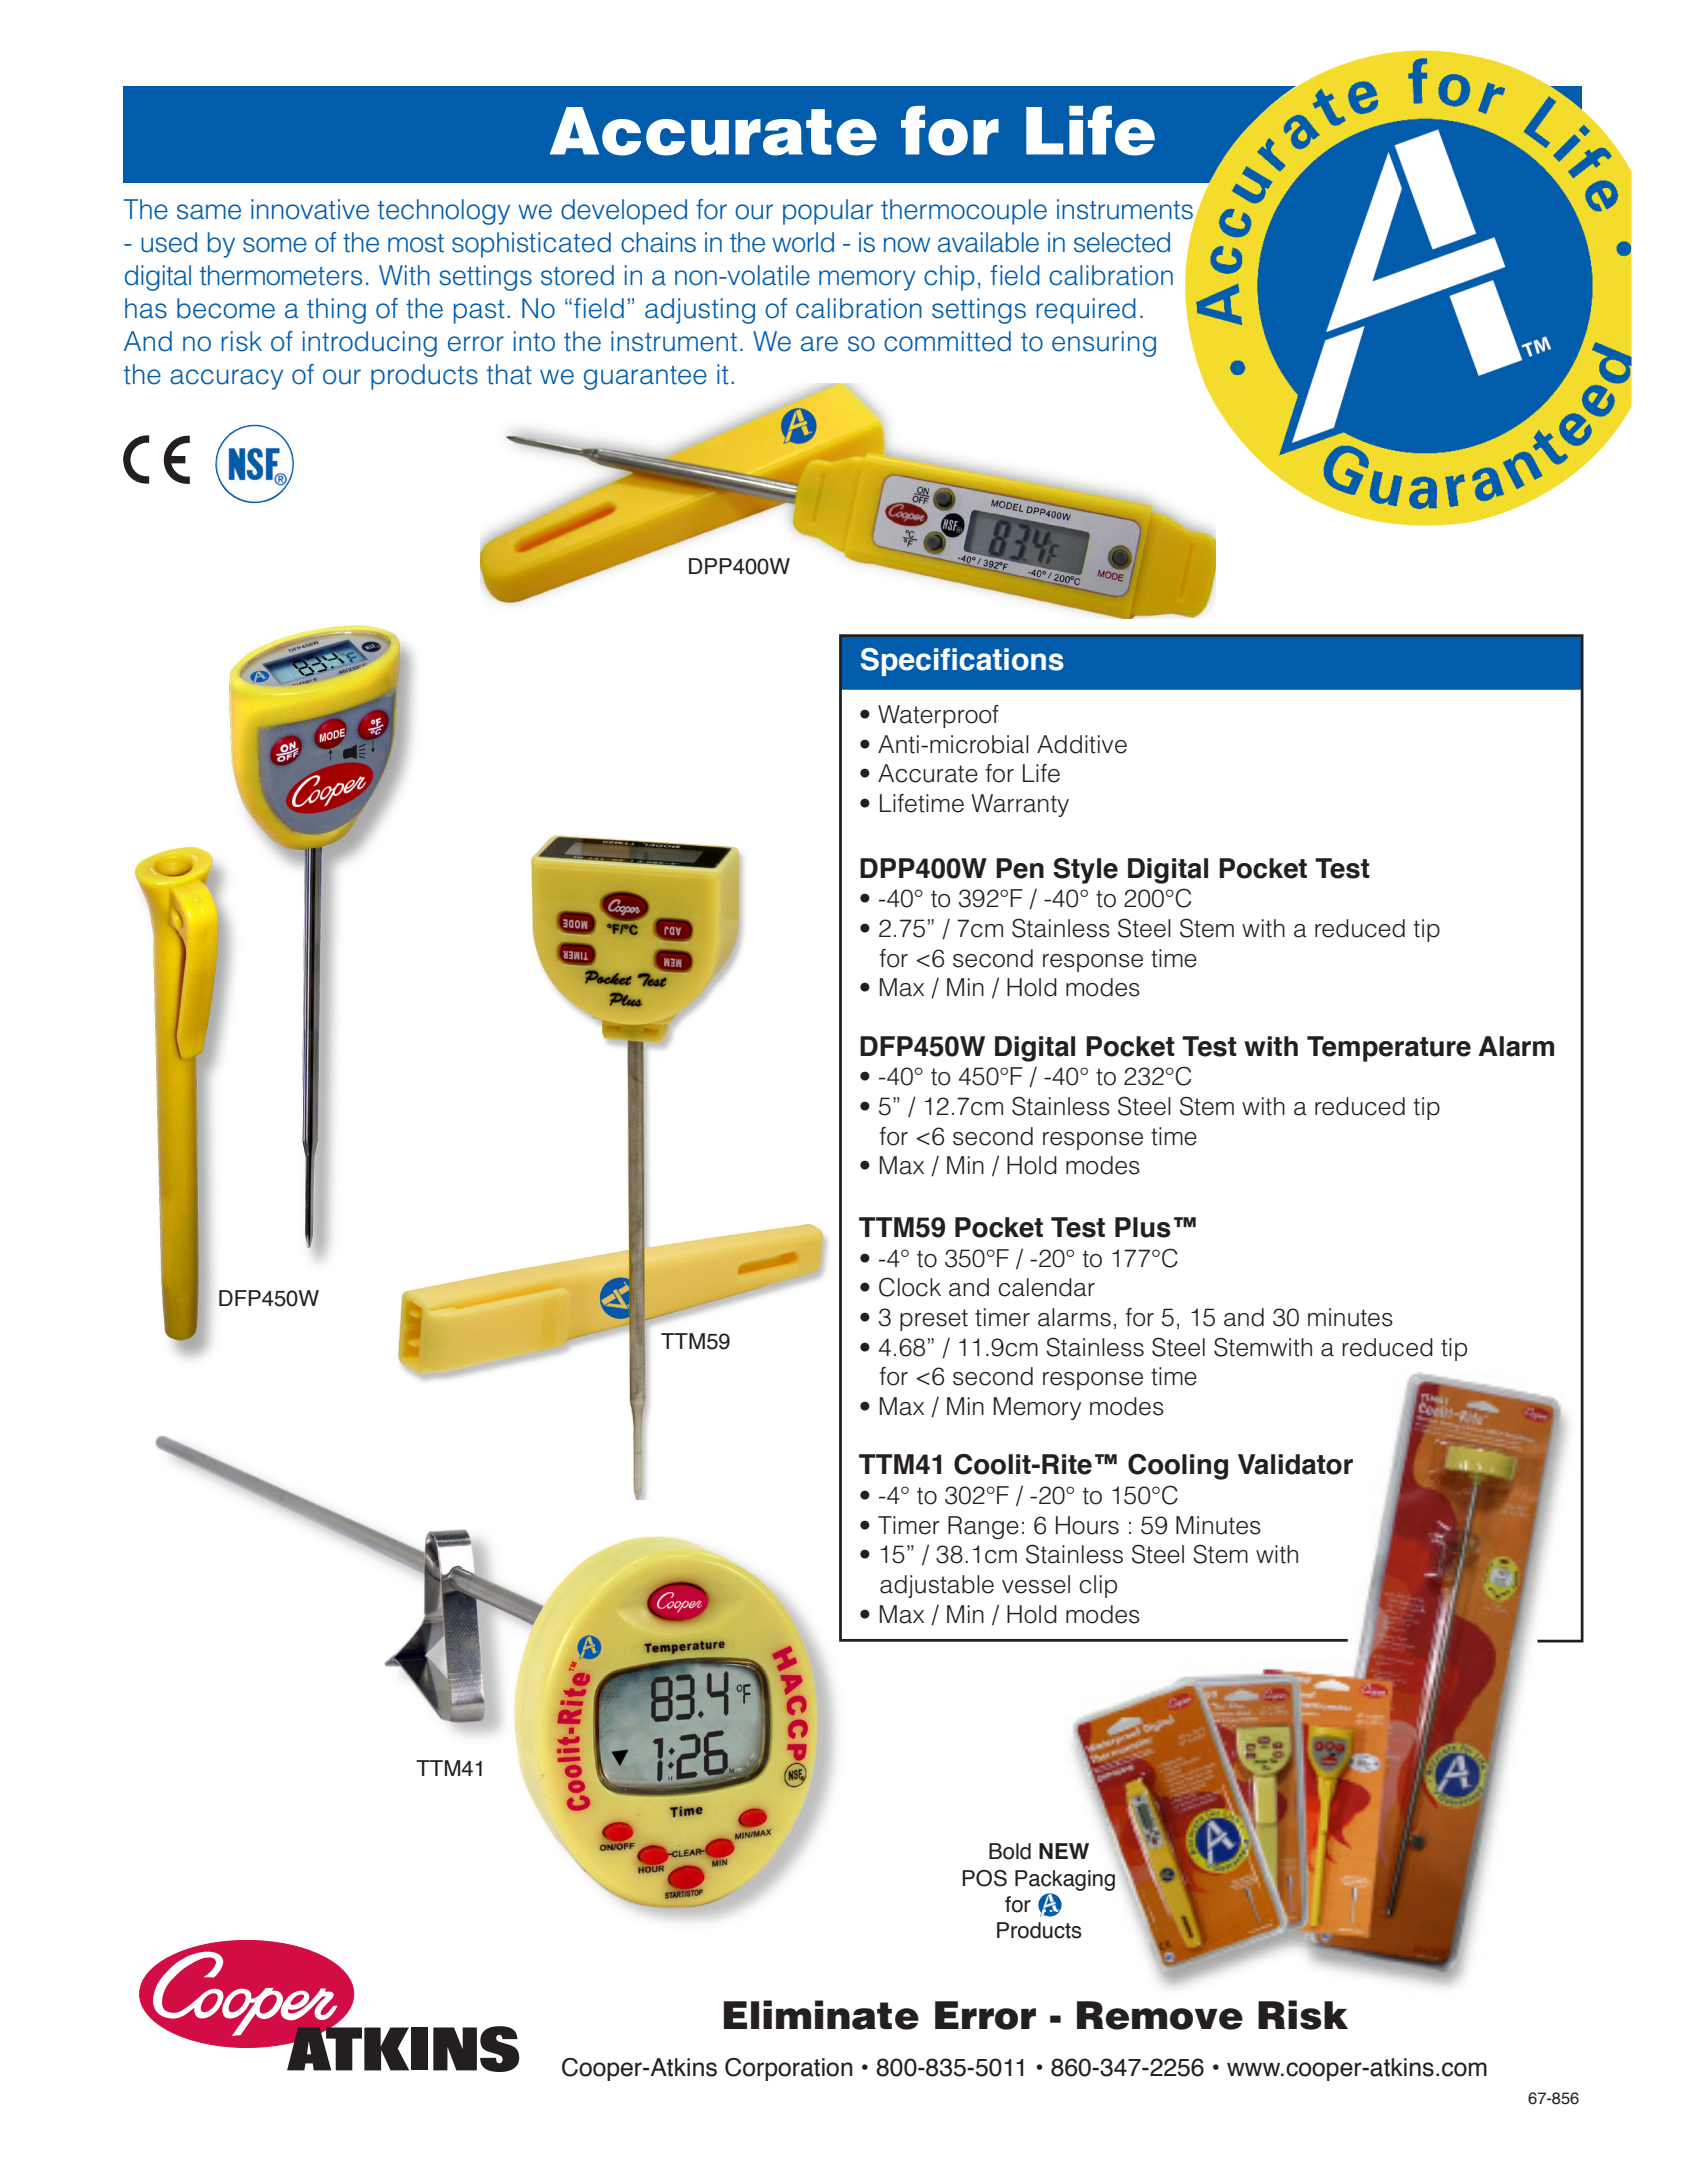 The height and width of the screenshot is (2175, 1681). I want to click on Eliminate, so click(821, 2015).
